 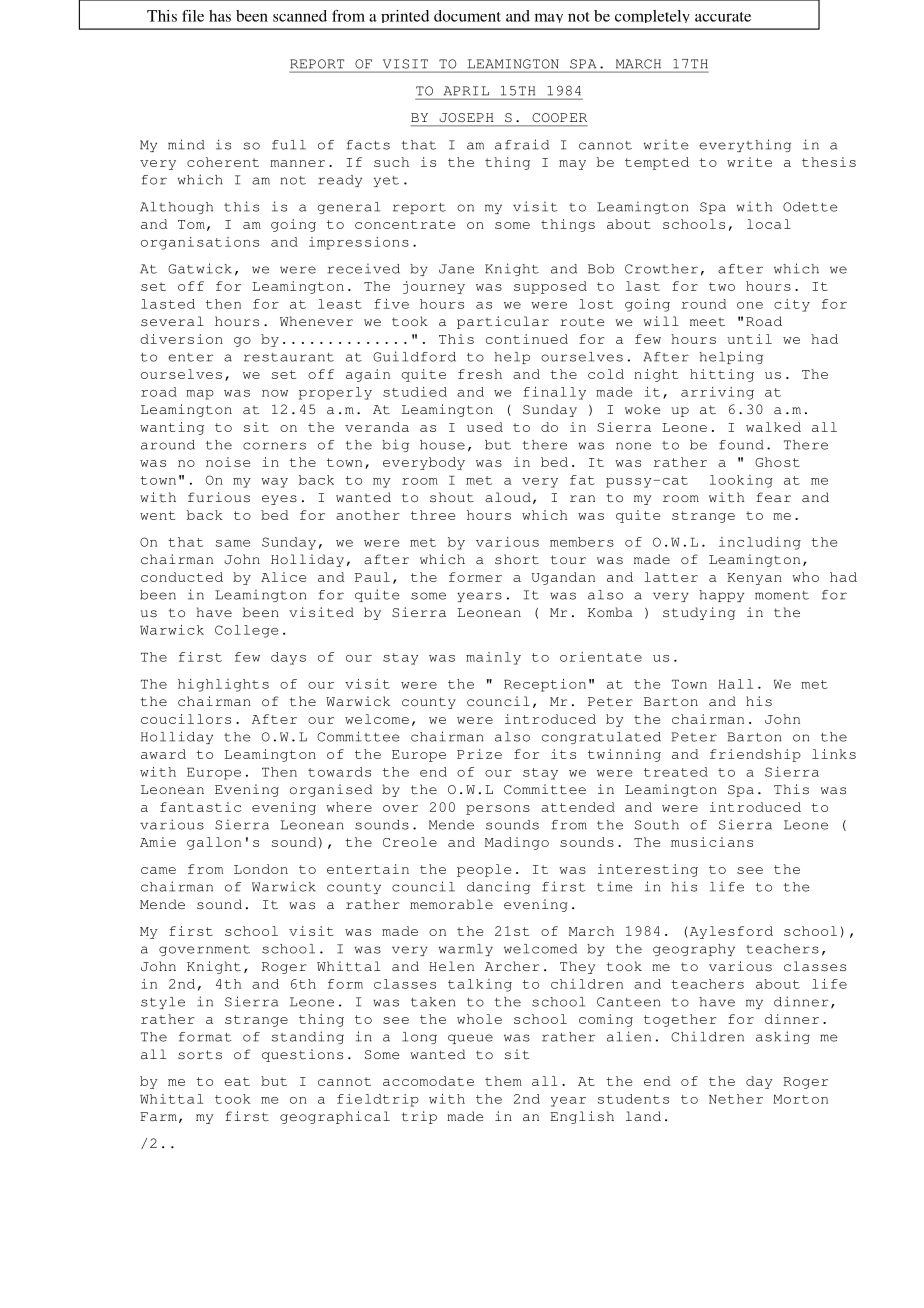 What do you see at coordinates (517, 559) in the document?
I see `short` at bounding box center [517, 559].
